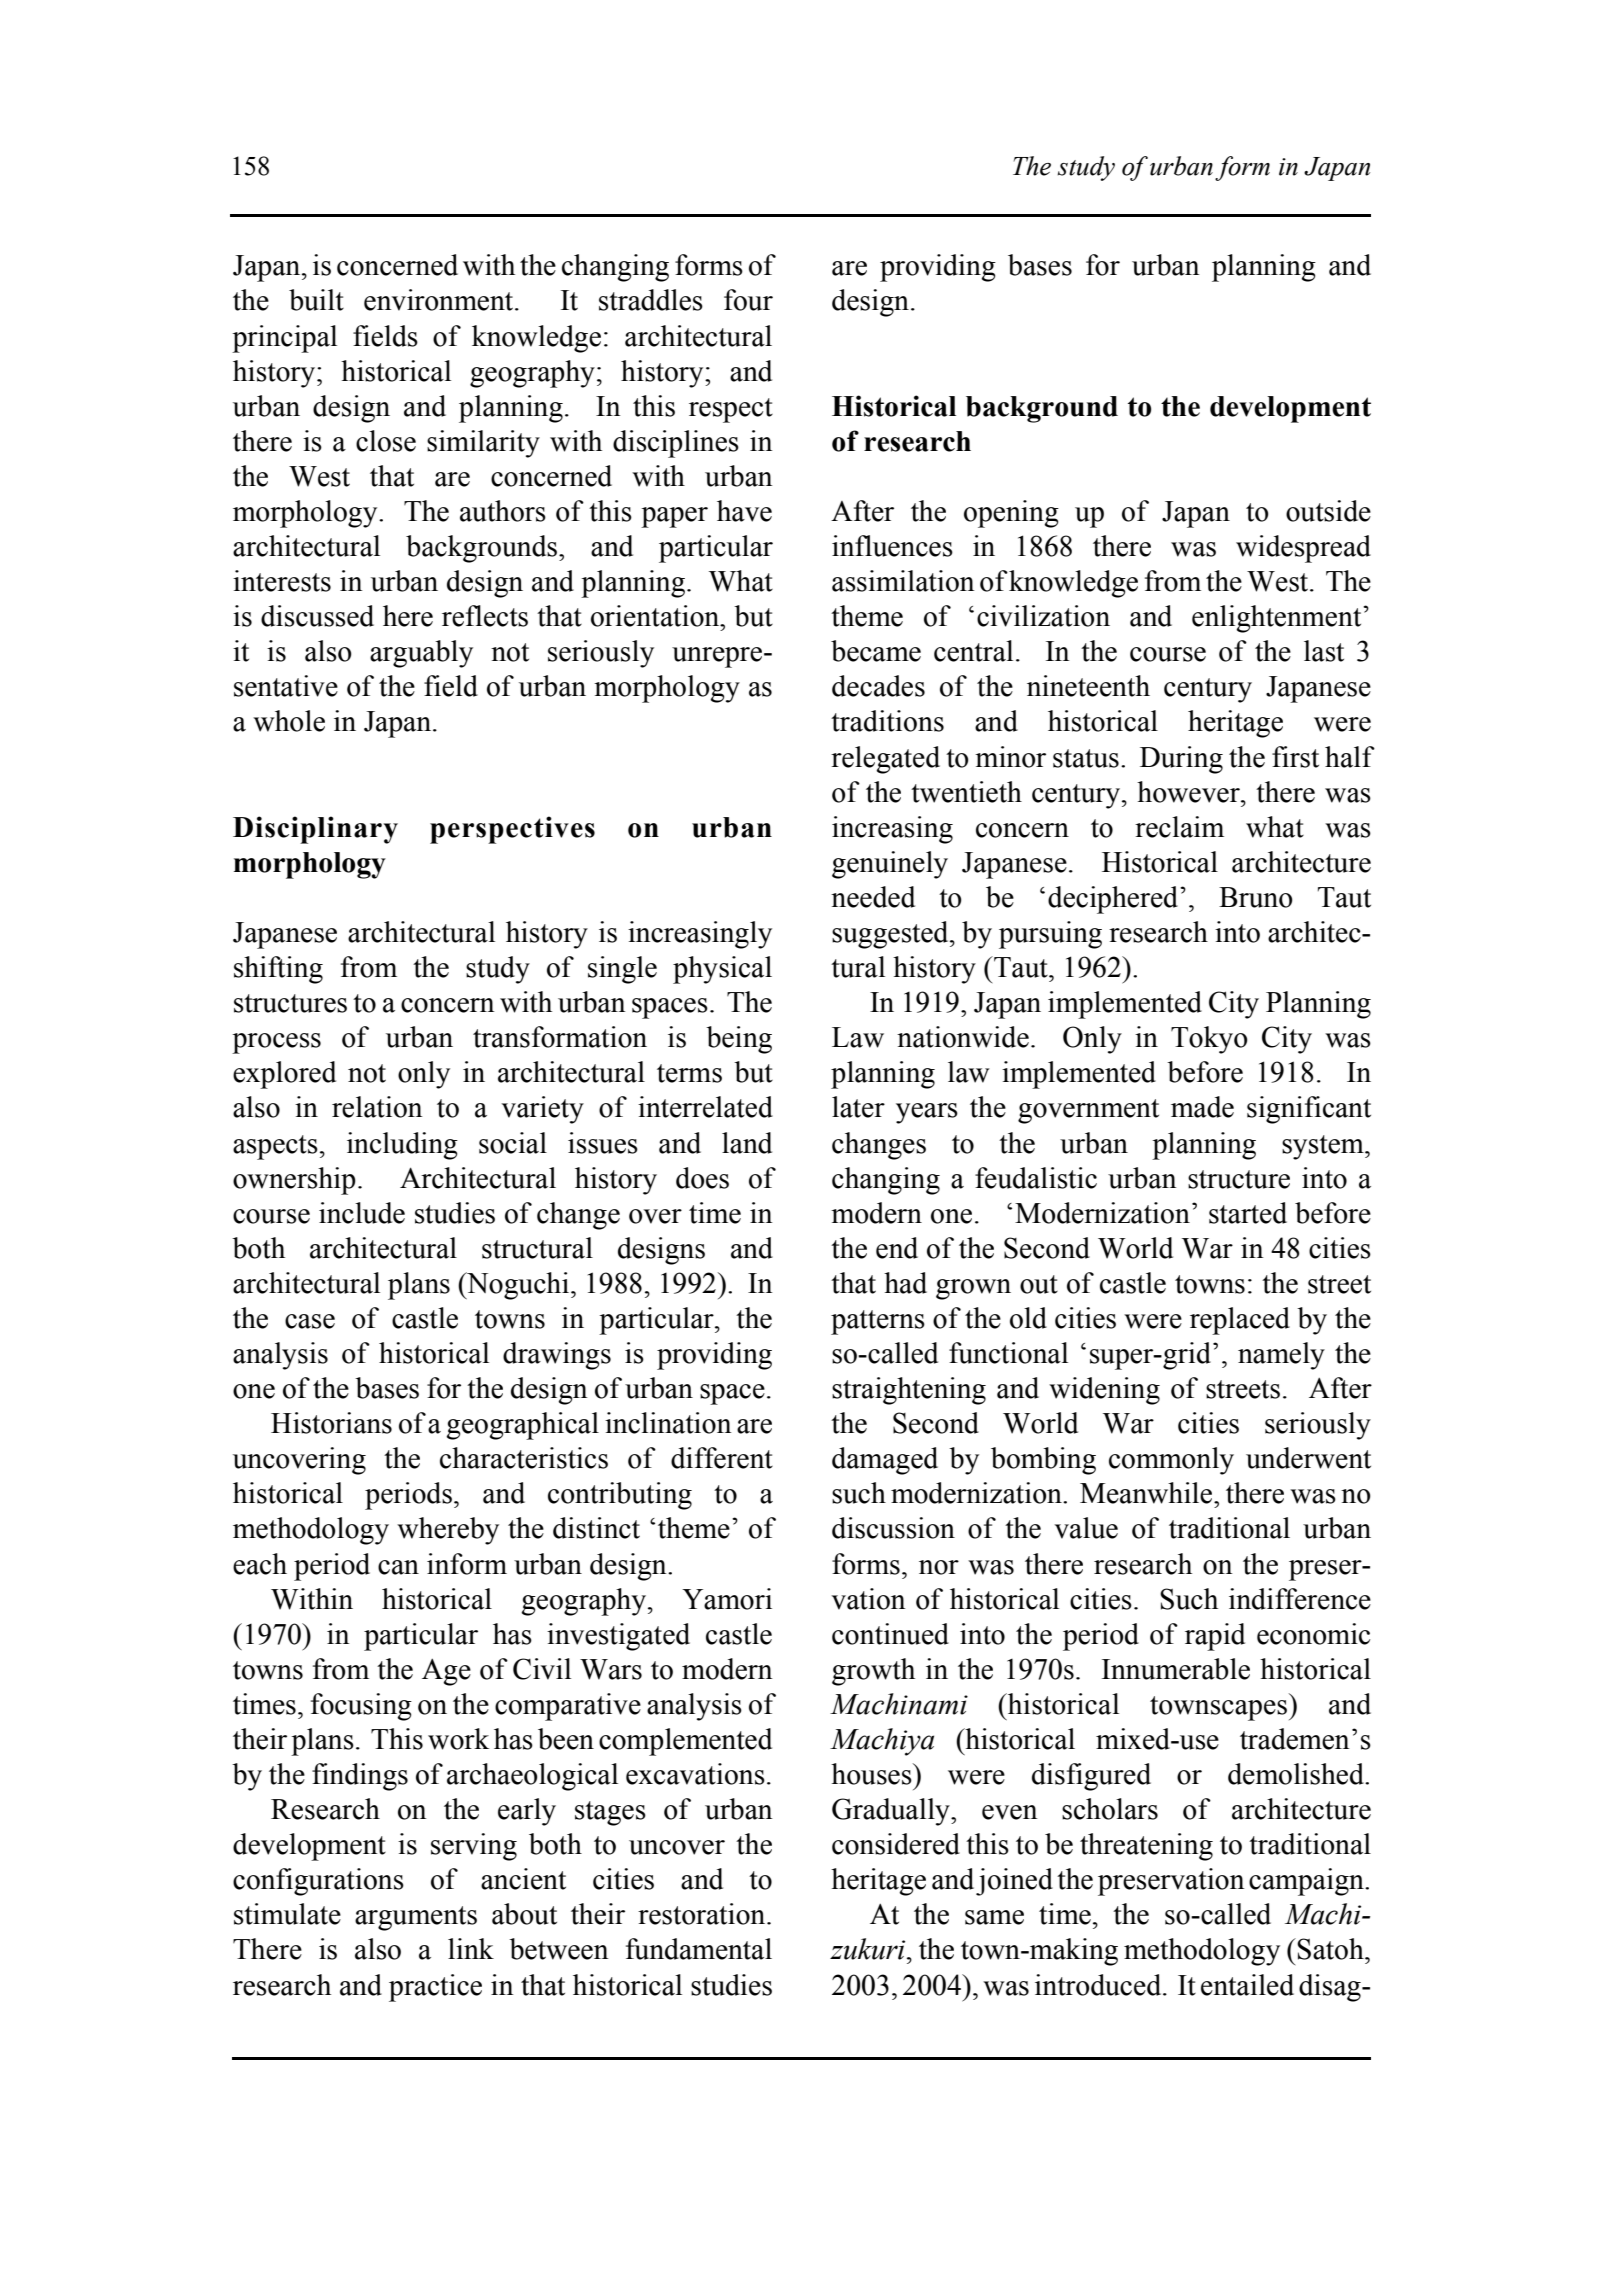  I want to click on During, so click(1181, 760).
